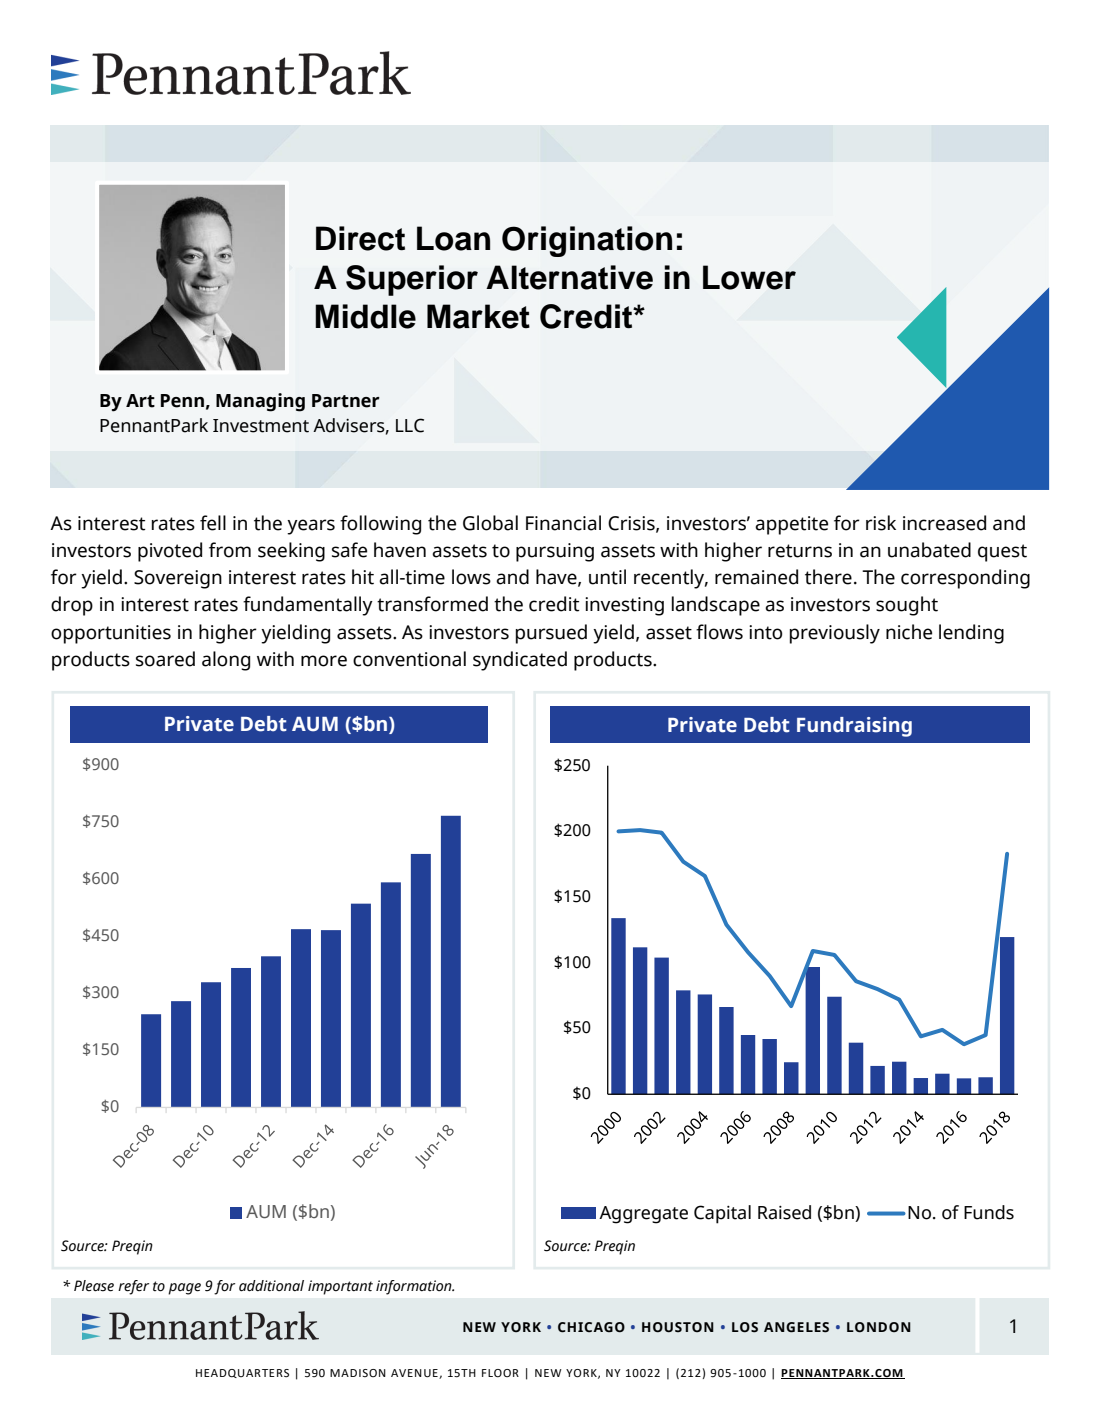 This screenshot has height=1427, width=1103. I want to click on HEADQUARTERS, so click(242, 1373).
